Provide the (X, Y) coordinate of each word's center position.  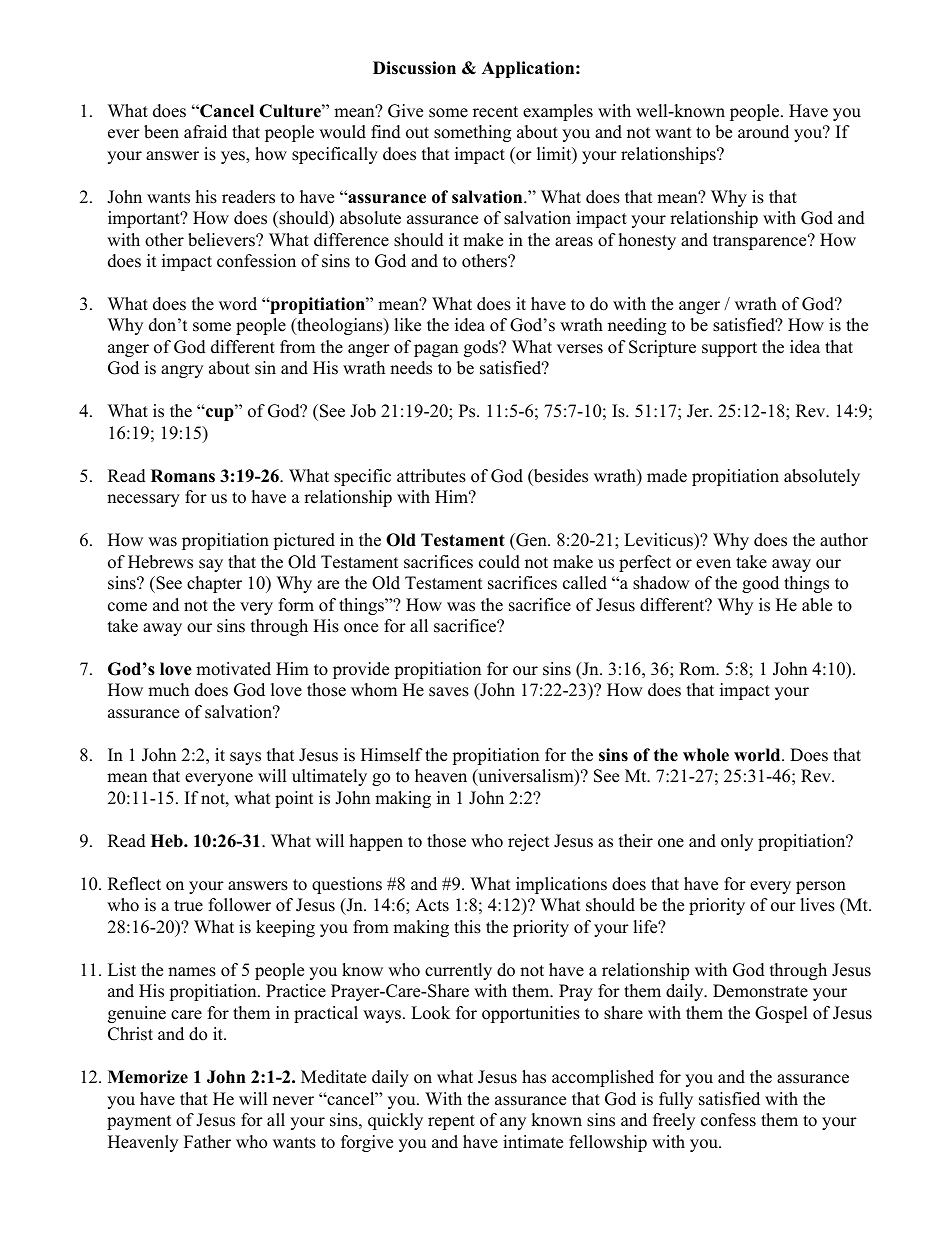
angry (182, 371)
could (499, 562)
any (513, 1123)
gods (482, 348)
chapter (214, 584)
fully (676, 1100)
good (760, 584)
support (729, 349)
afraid (205, 132)
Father (207, 1142)
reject (529, 842)
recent (495, 112)
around (763, 132)
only (737, 842)
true (188, 906)
